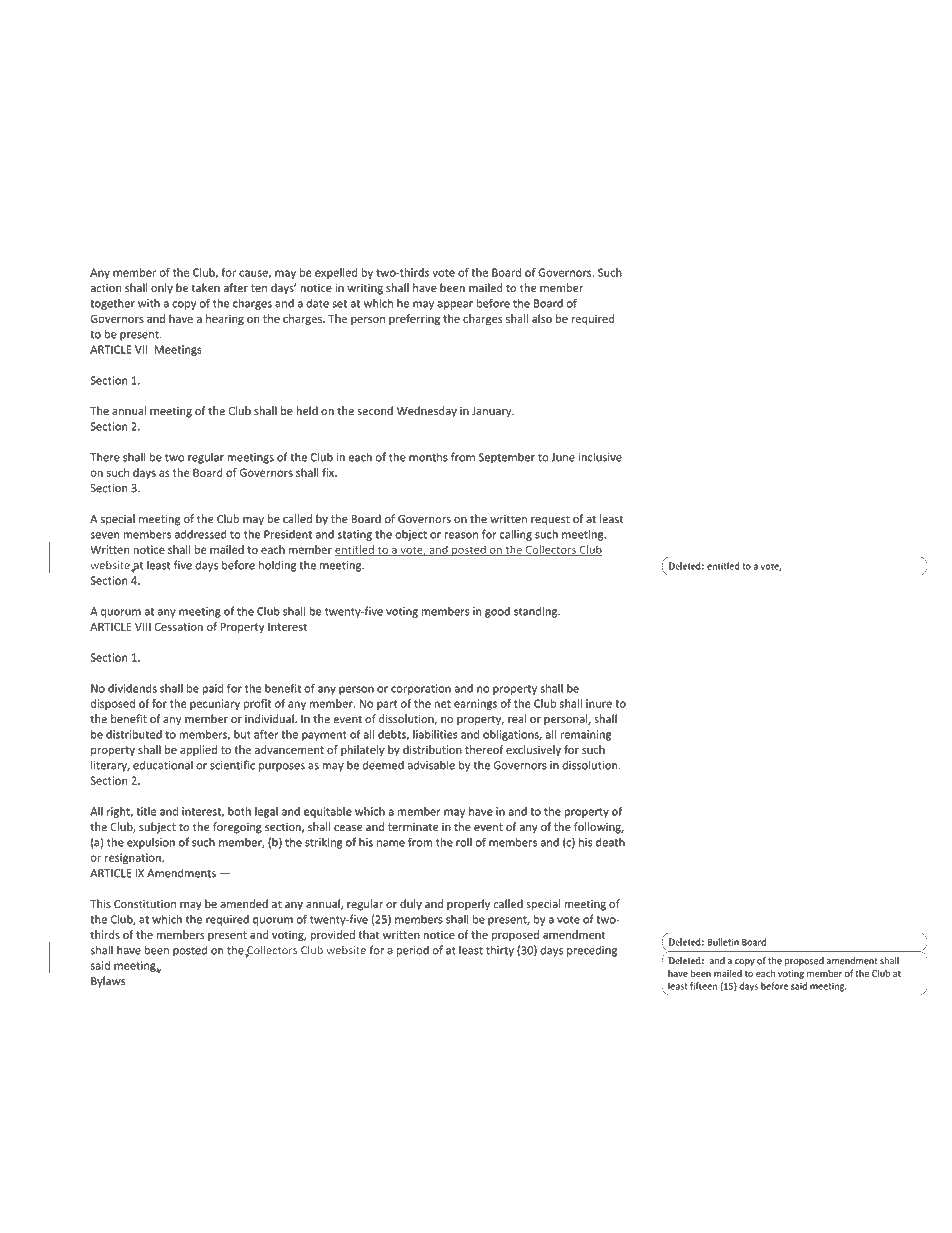  What do you see at coordinates (537, 612) in the screenshot?
I see `standing` at bounding box center [537, 612].
